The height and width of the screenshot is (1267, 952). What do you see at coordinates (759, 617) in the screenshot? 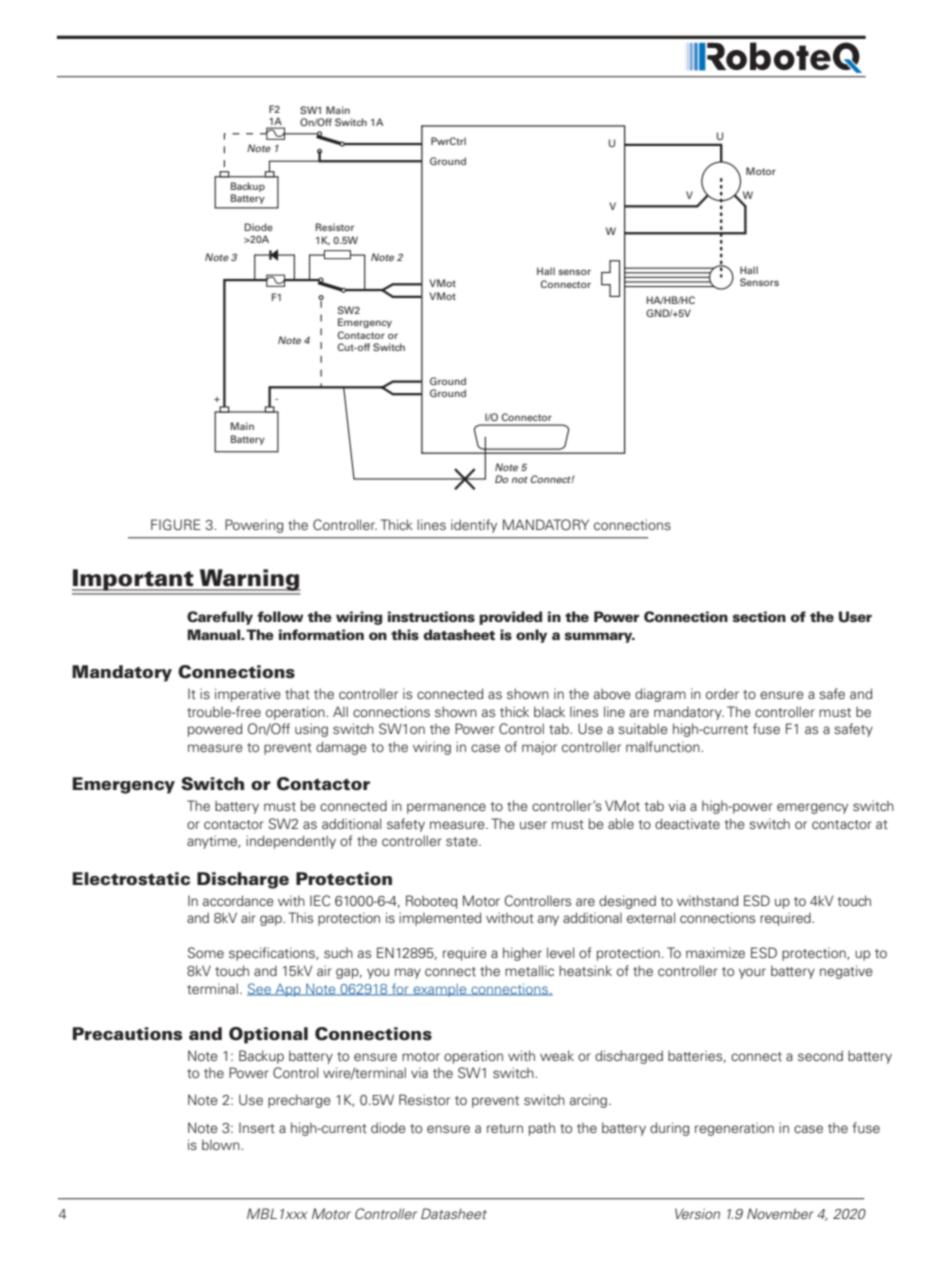
I see `section` at bounding box center [759, 617].
